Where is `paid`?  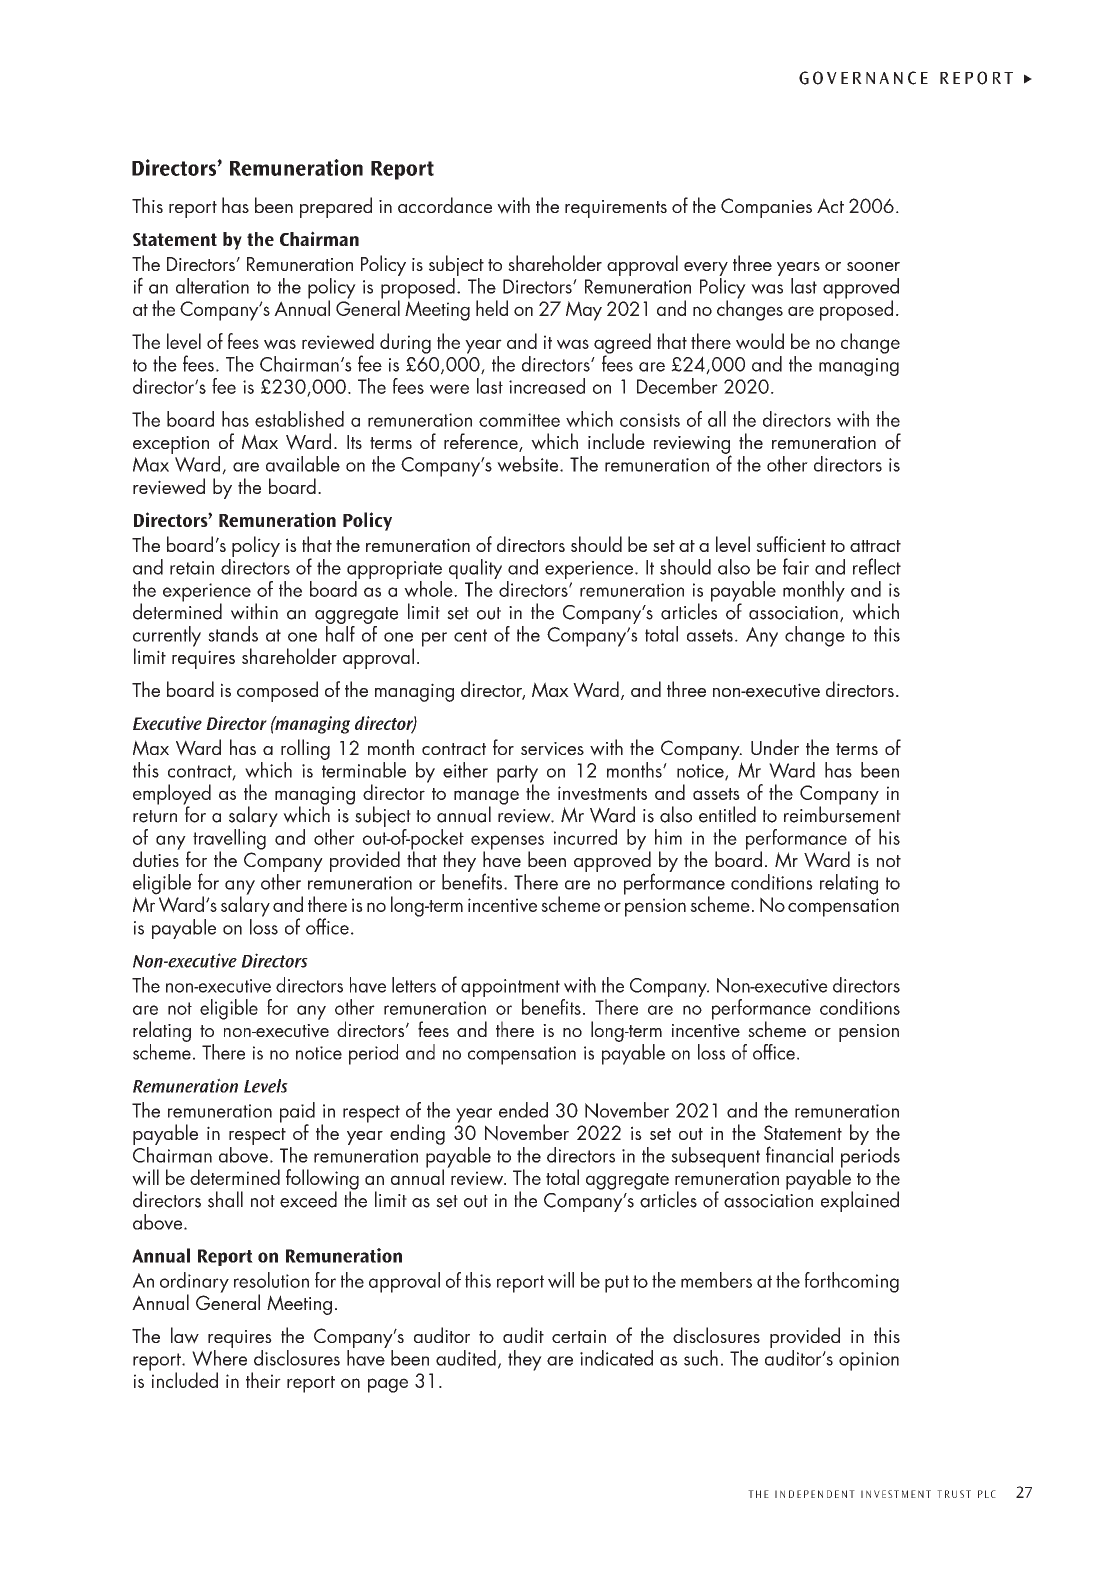
paid is located at coordinates (297, 1113).
